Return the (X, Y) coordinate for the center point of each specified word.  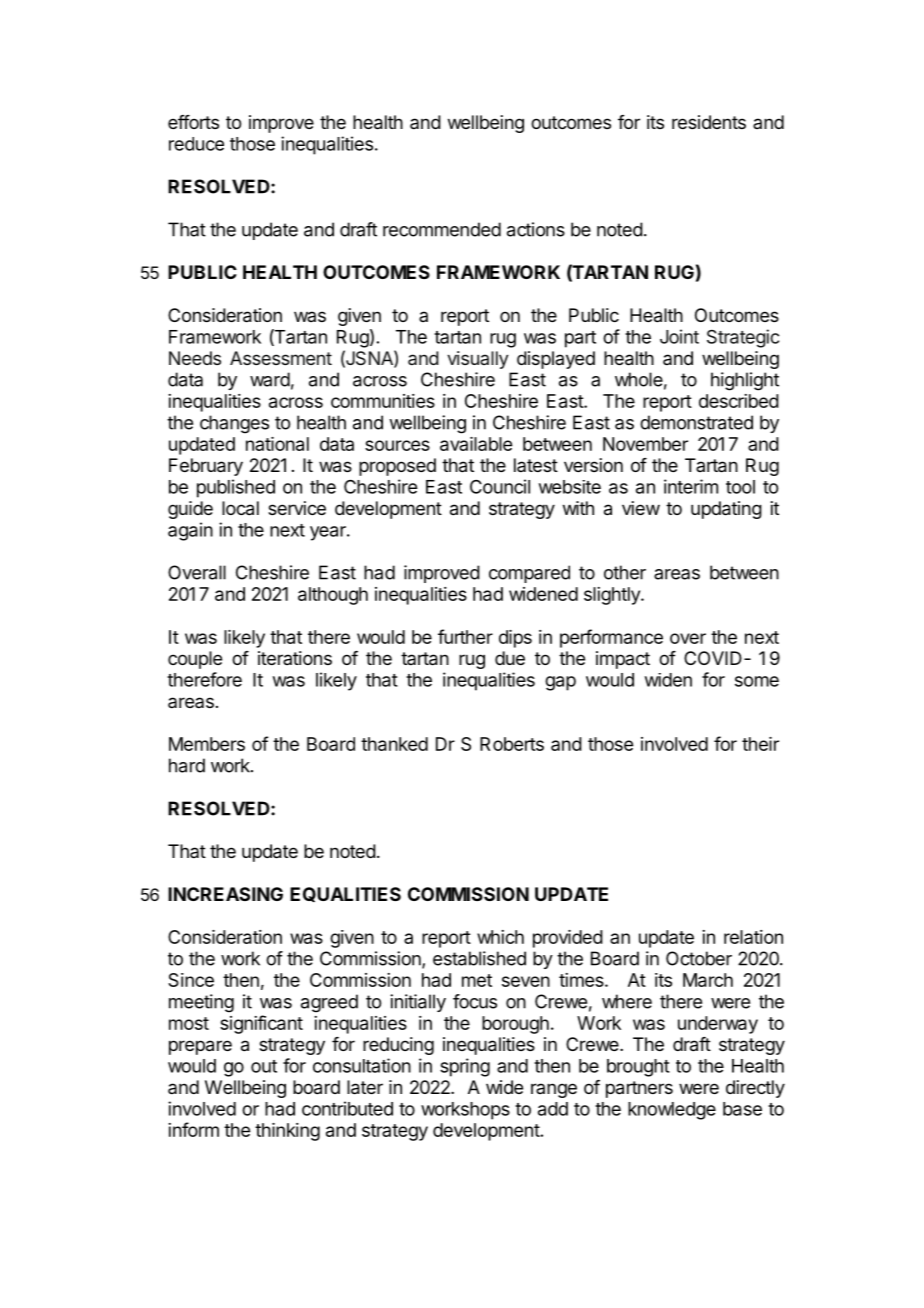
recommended (442, 229)
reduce (196, 144)
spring (465, 1067)
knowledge (672, 1111)
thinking (287, 1132)
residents (709, 122)
